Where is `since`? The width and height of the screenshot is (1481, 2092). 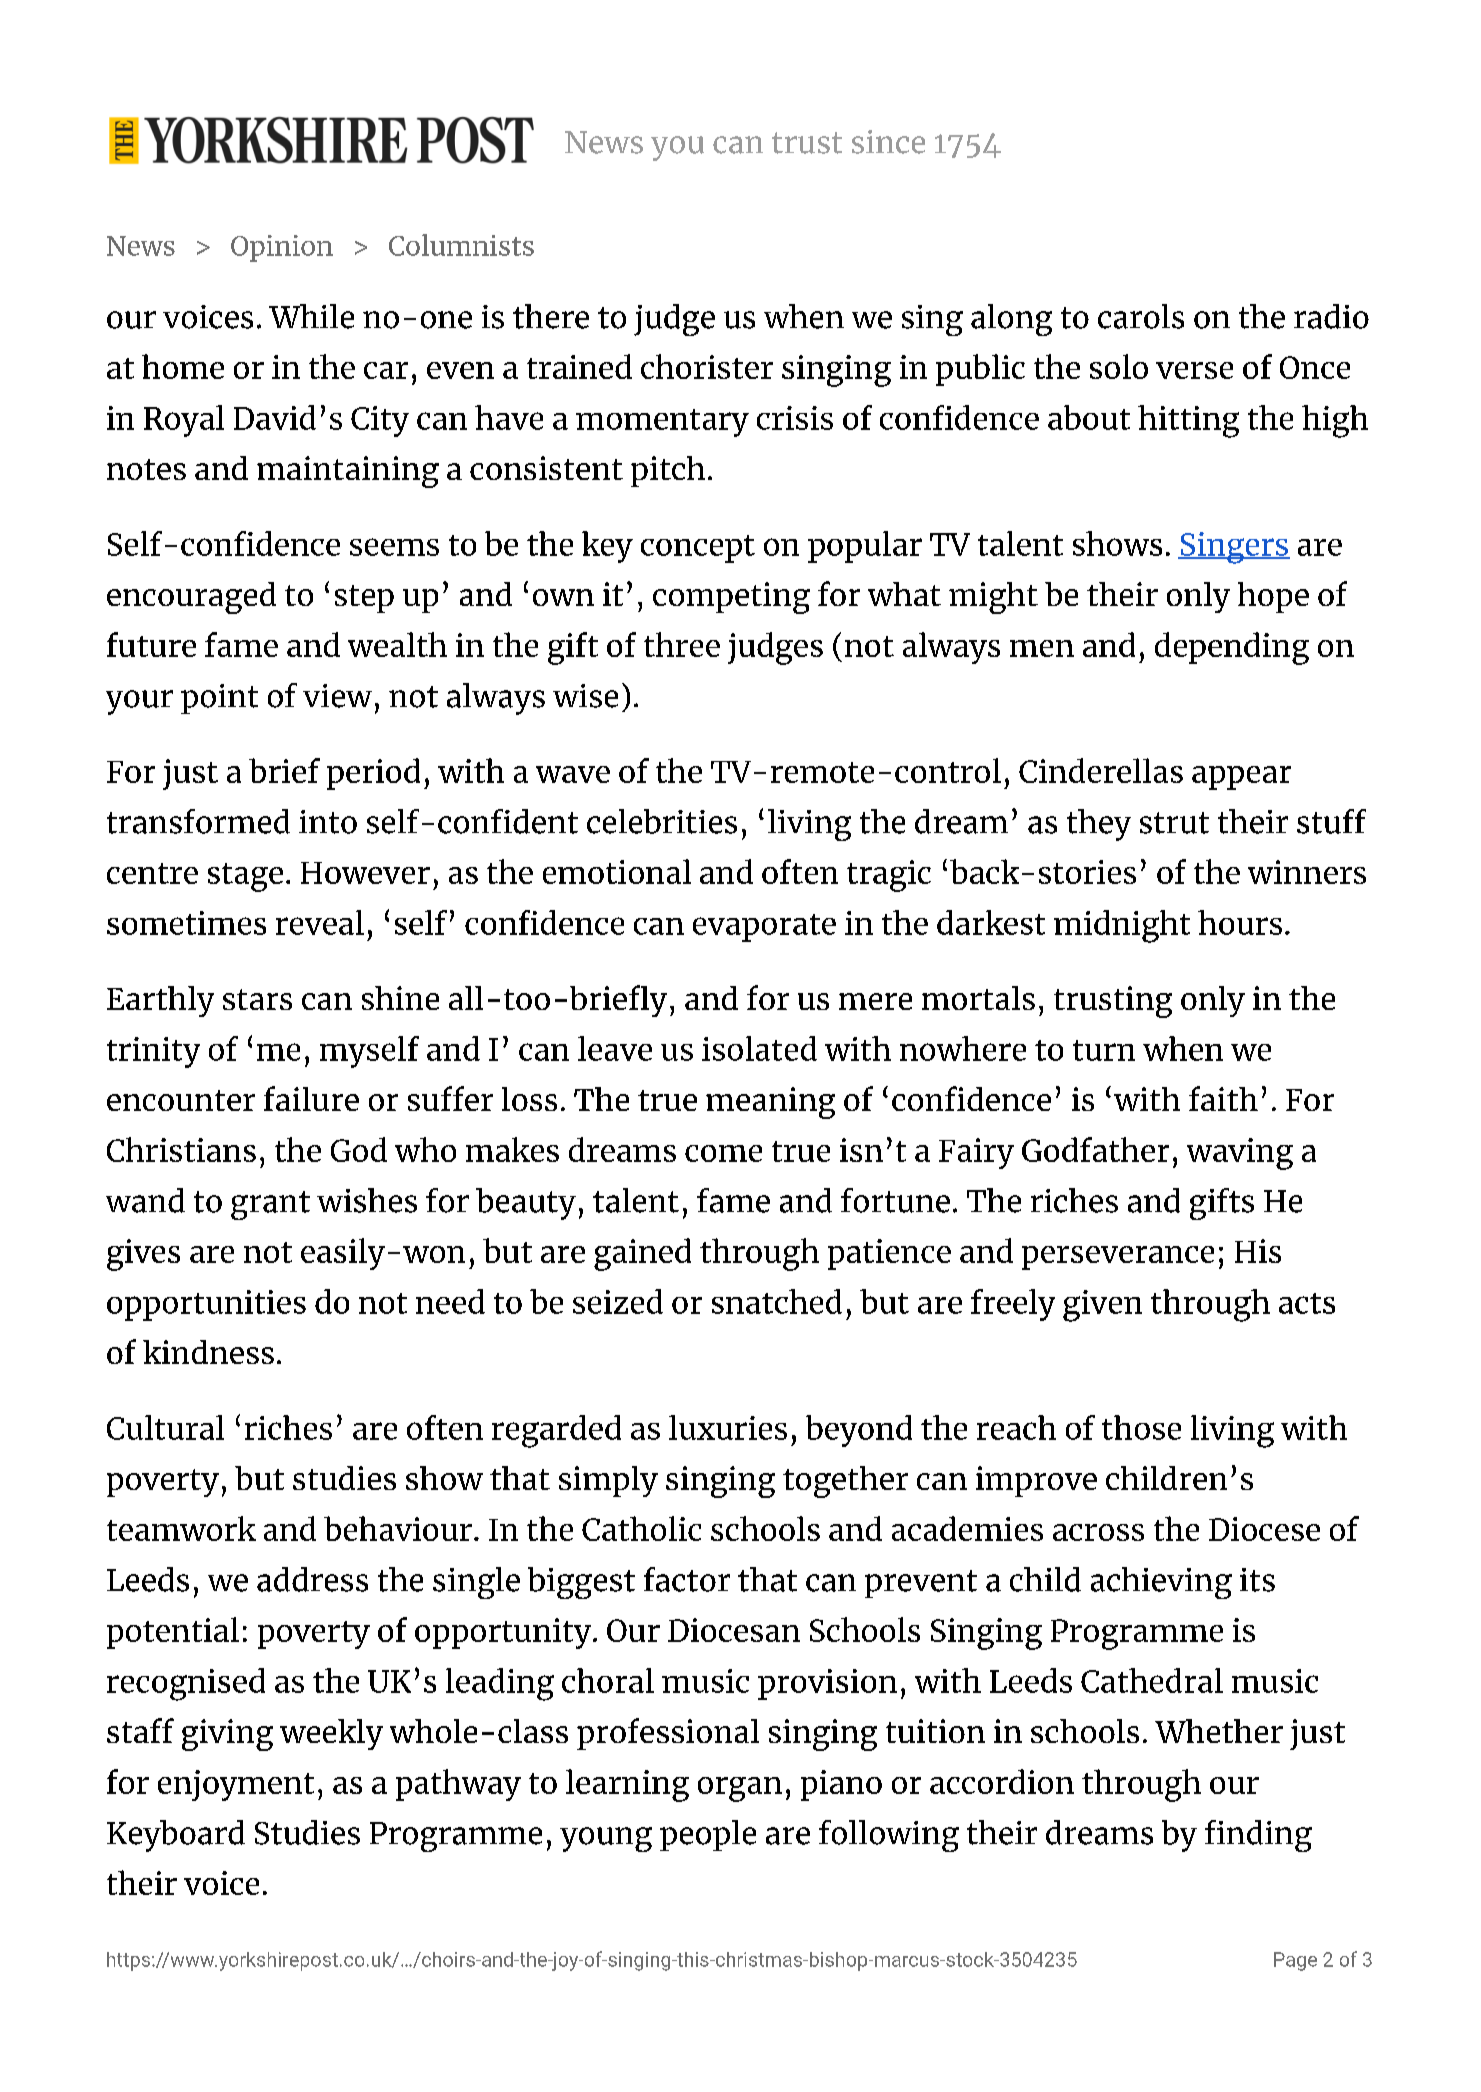 since is located at coordinates (888, 142).
